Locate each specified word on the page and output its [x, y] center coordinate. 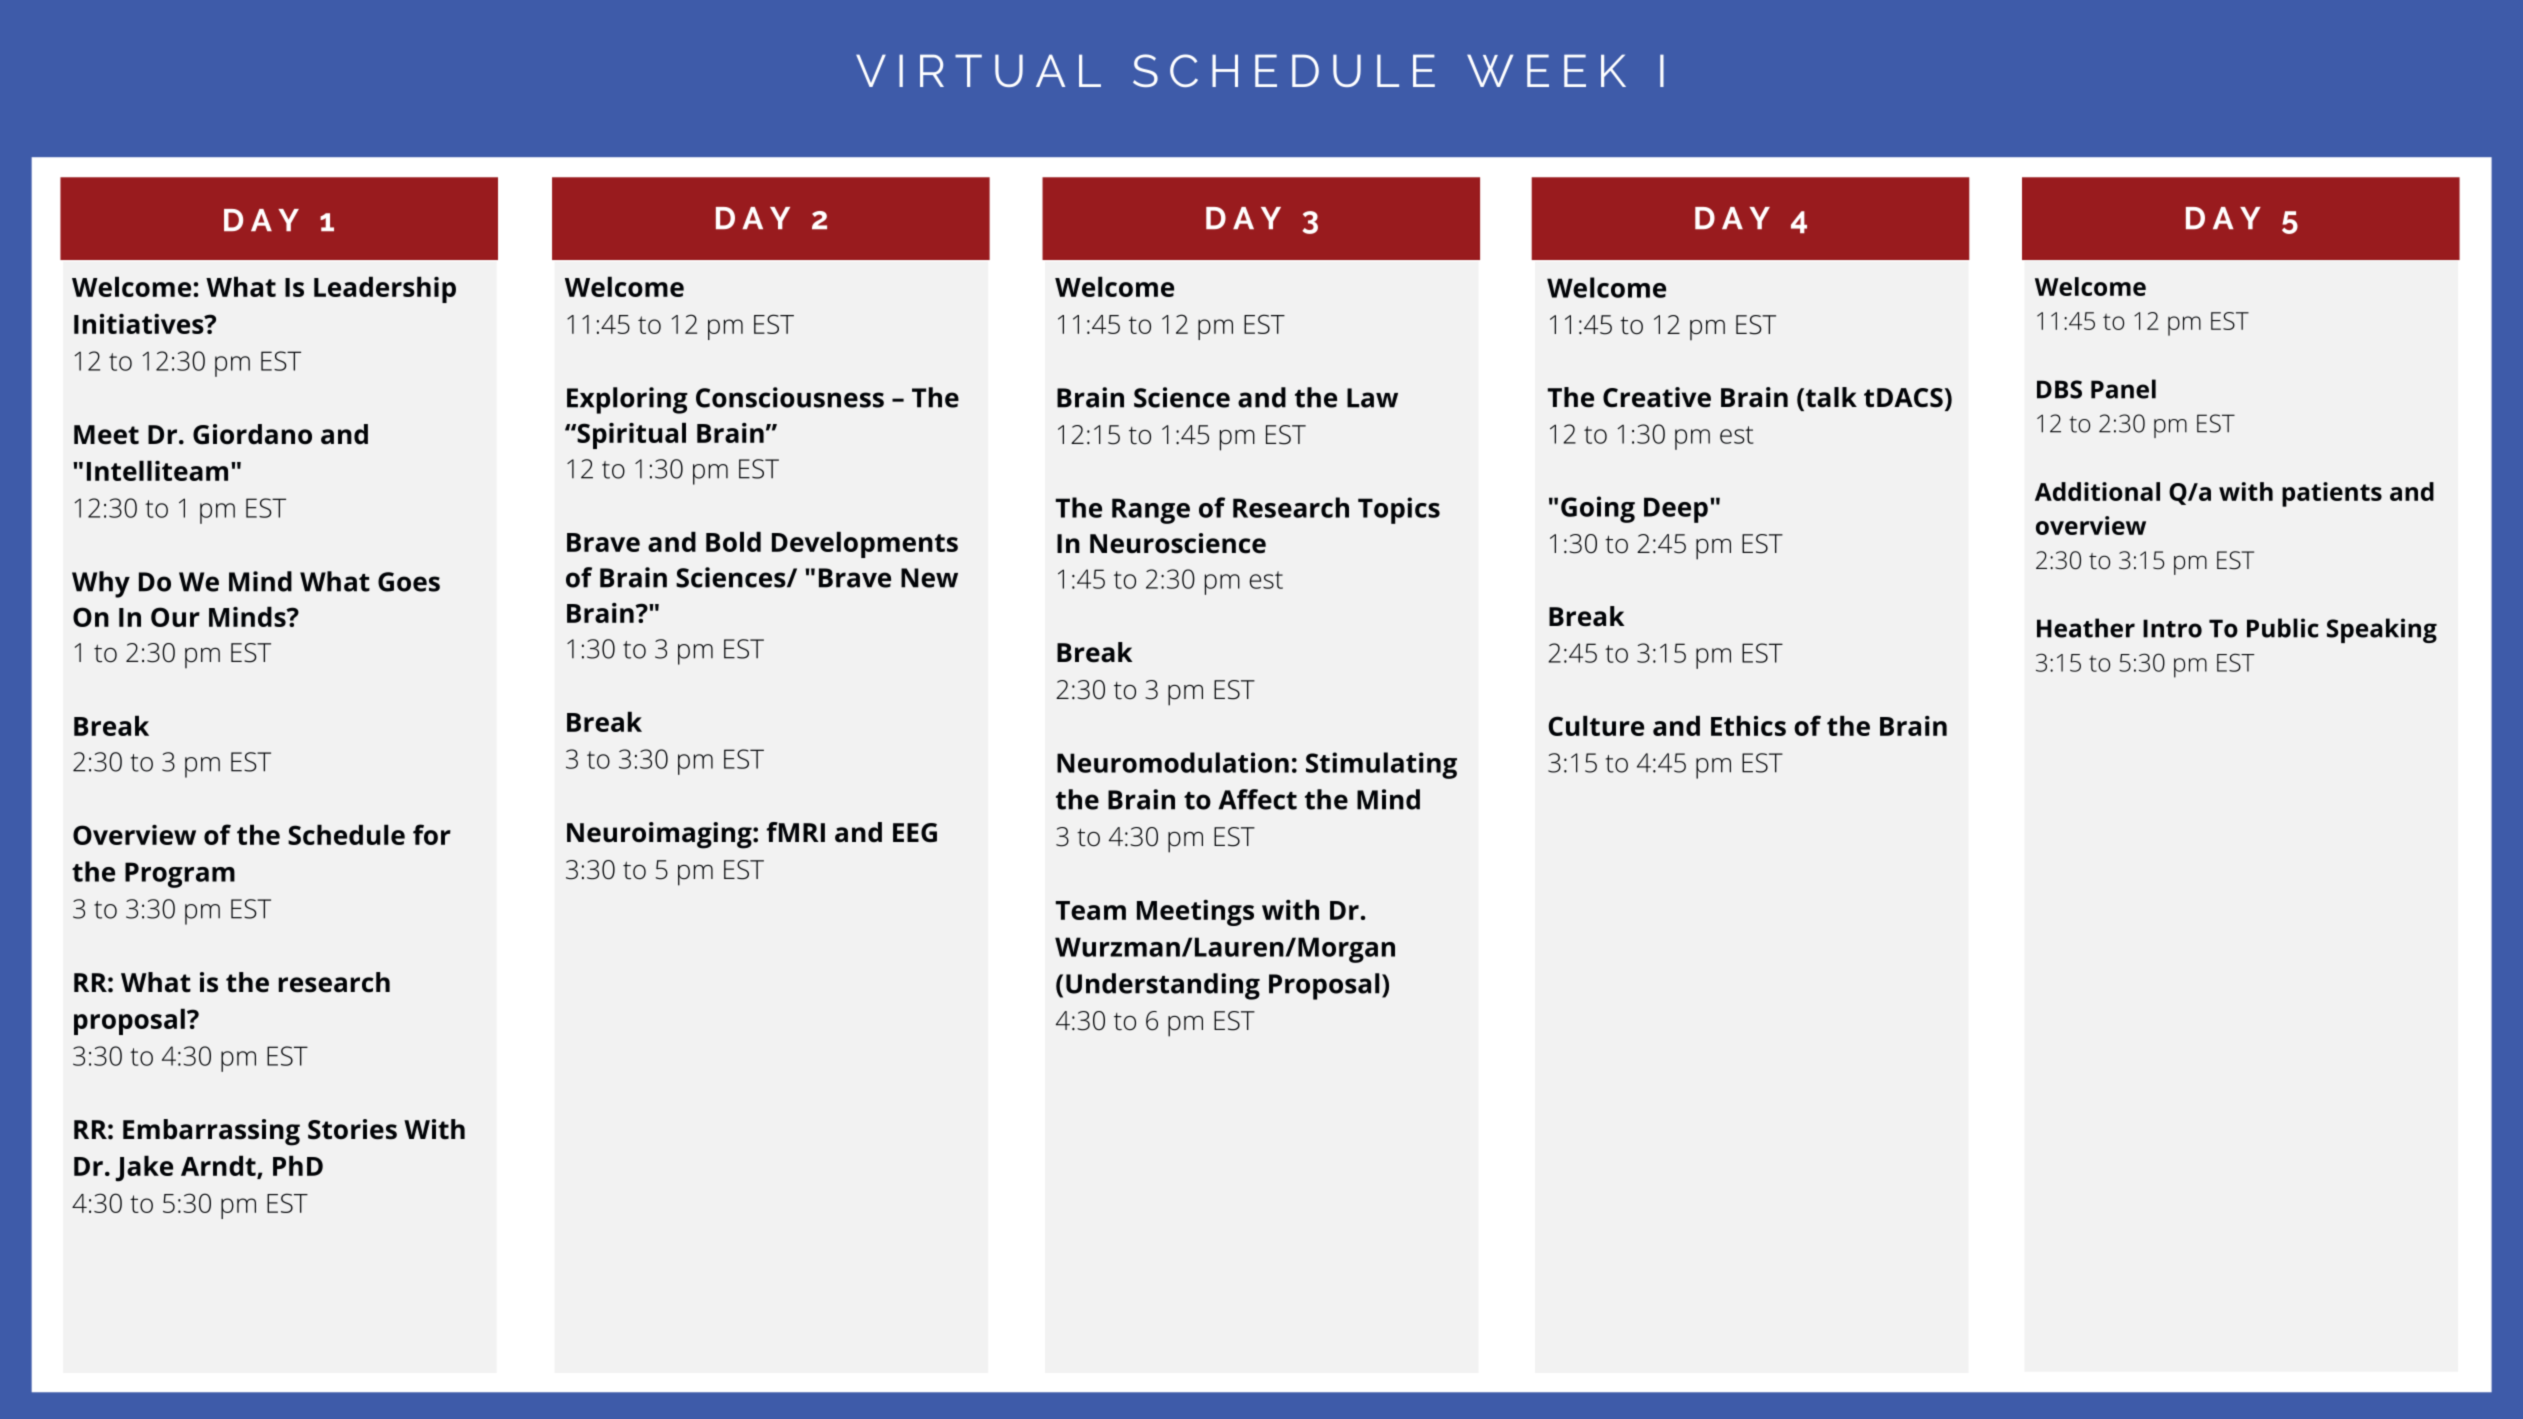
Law [1372, 398]
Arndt [219, 1167]
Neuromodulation [1173, 762]
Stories [352, 1129]
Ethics [1748, 725]
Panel [2123, 389]
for [432, 834]
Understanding [1163, 986]
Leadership [385, 289]
